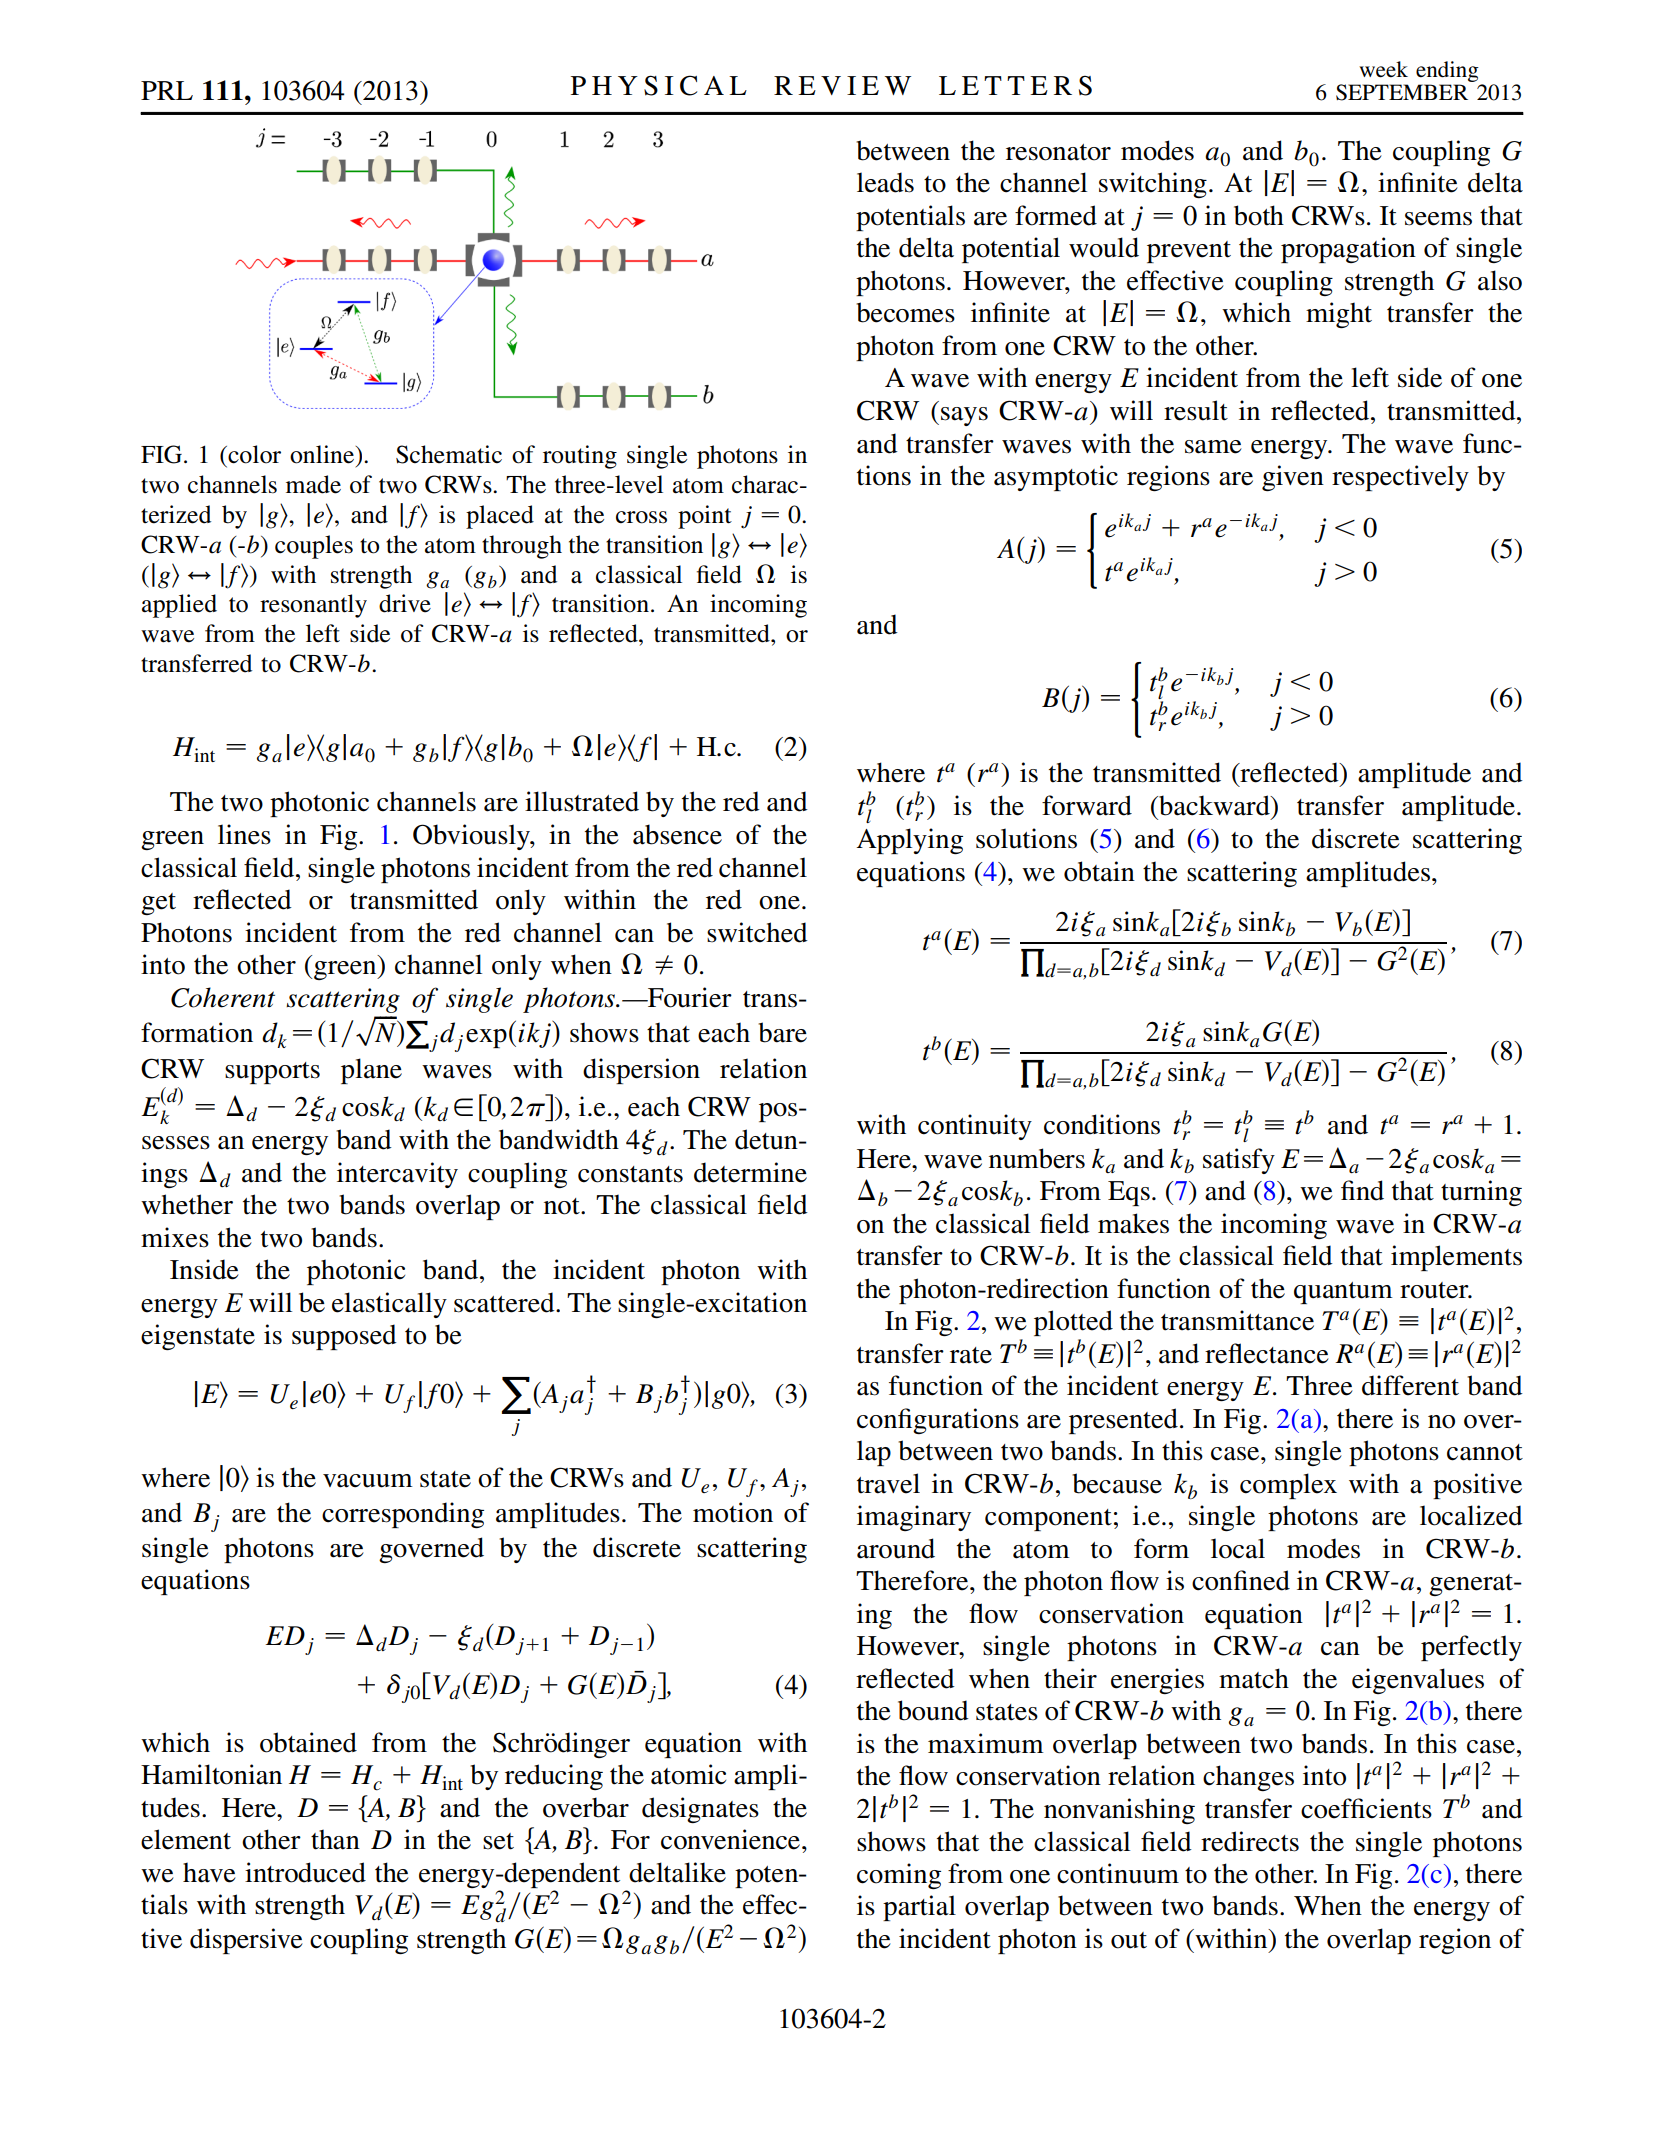  I want to click on point, so click(705, 517).
